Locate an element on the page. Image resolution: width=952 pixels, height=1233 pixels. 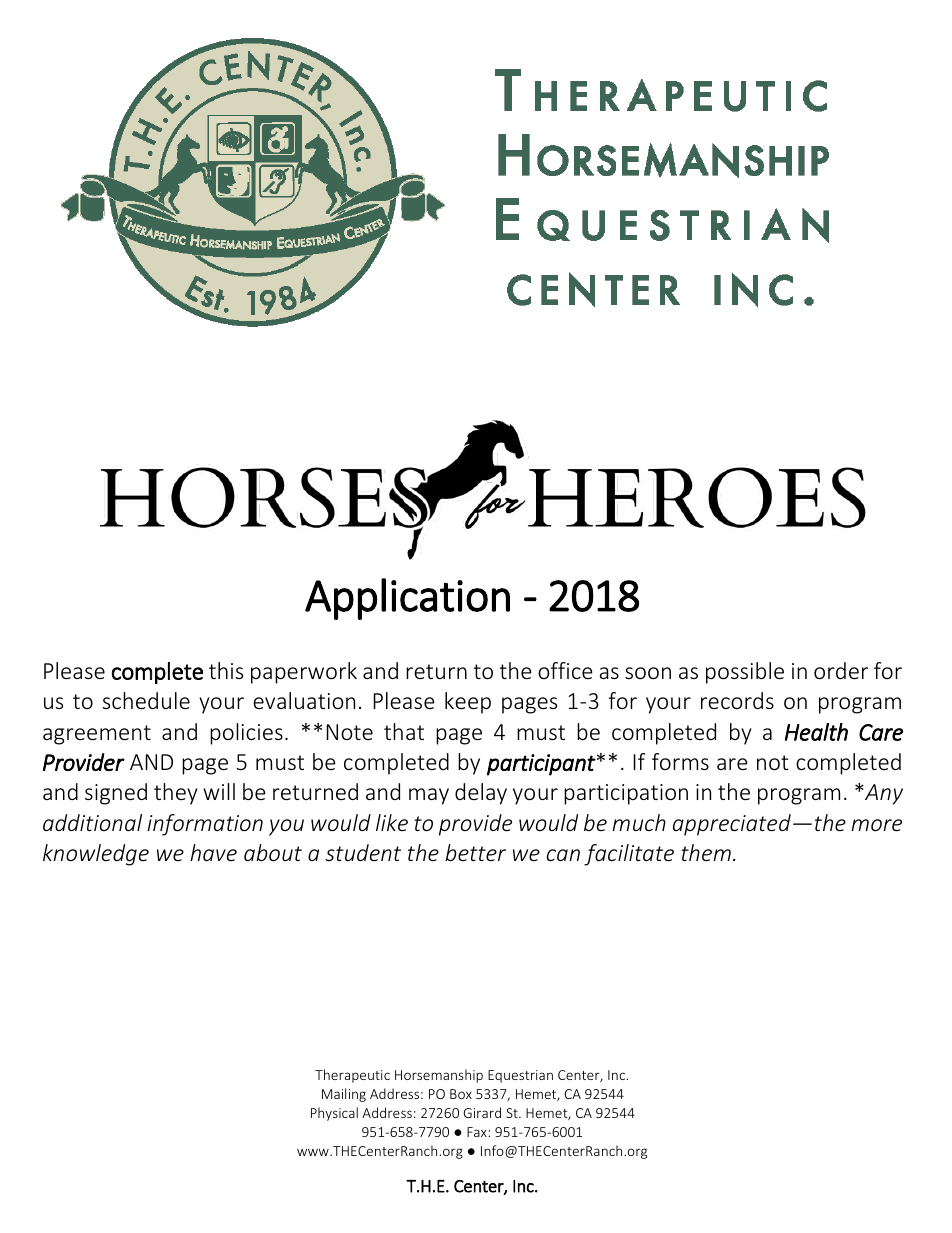
Therapeutic is located at coordinates (352, 1076).
